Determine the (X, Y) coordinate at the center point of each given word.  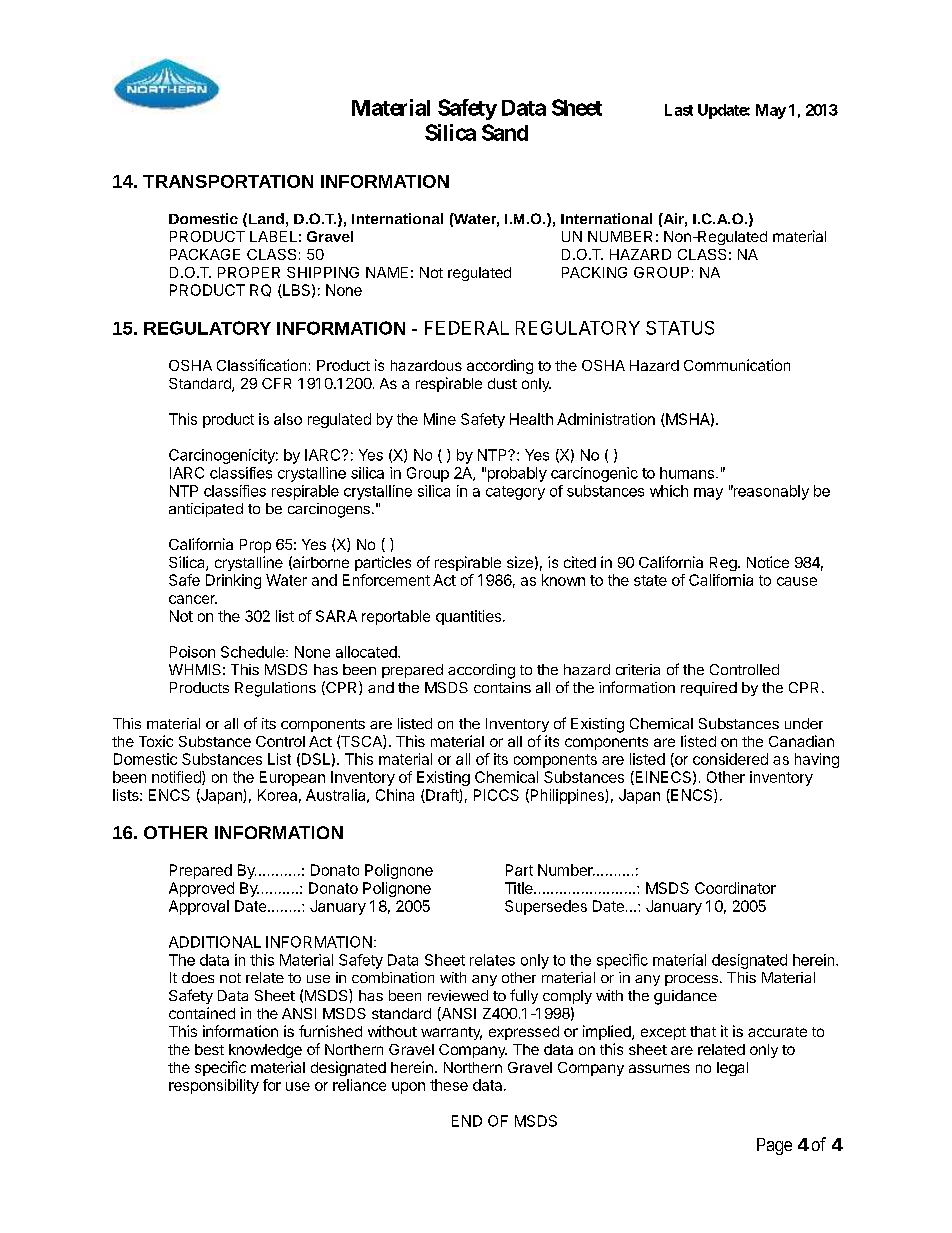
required (709, 689)
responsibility (214, 1086)
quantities (470, 617)
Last (679, 110)
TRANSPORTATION (228, 181)
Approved (201, 889)
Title (520, 888)
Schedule (254, 652)
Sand (505, 132)
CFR (276, 383)
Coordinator (735, 888)
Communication (737, 365)
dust (502, 383)
